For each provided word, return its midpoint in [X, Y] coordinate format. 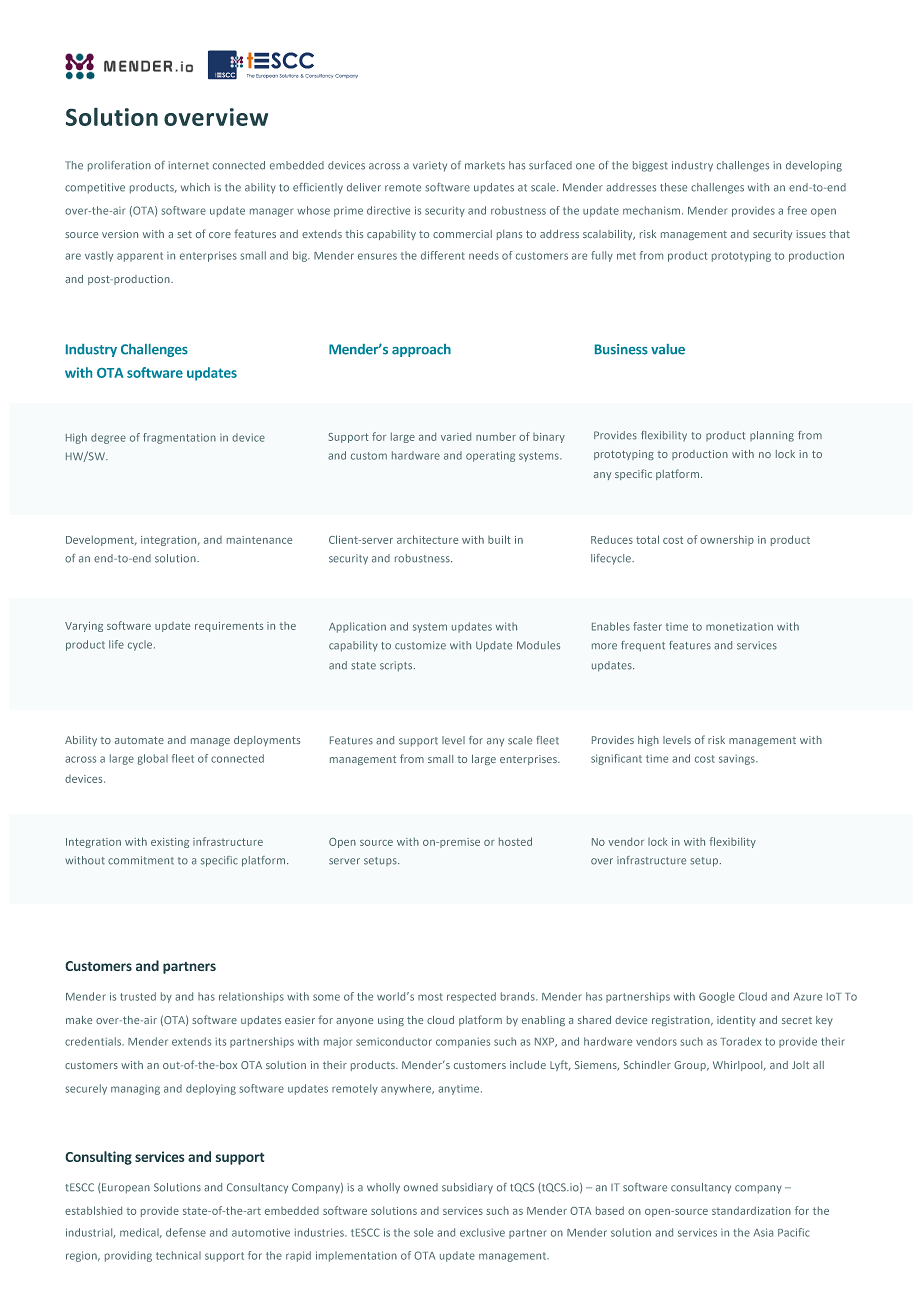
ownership [727, 540]
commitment [141, 860]
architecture [427, 539]
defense [186, 1232]
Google [717, 997]
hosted [515, 841]
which [195, 187]
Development [101, 540]
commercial [462, 234]
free [797, 210]
